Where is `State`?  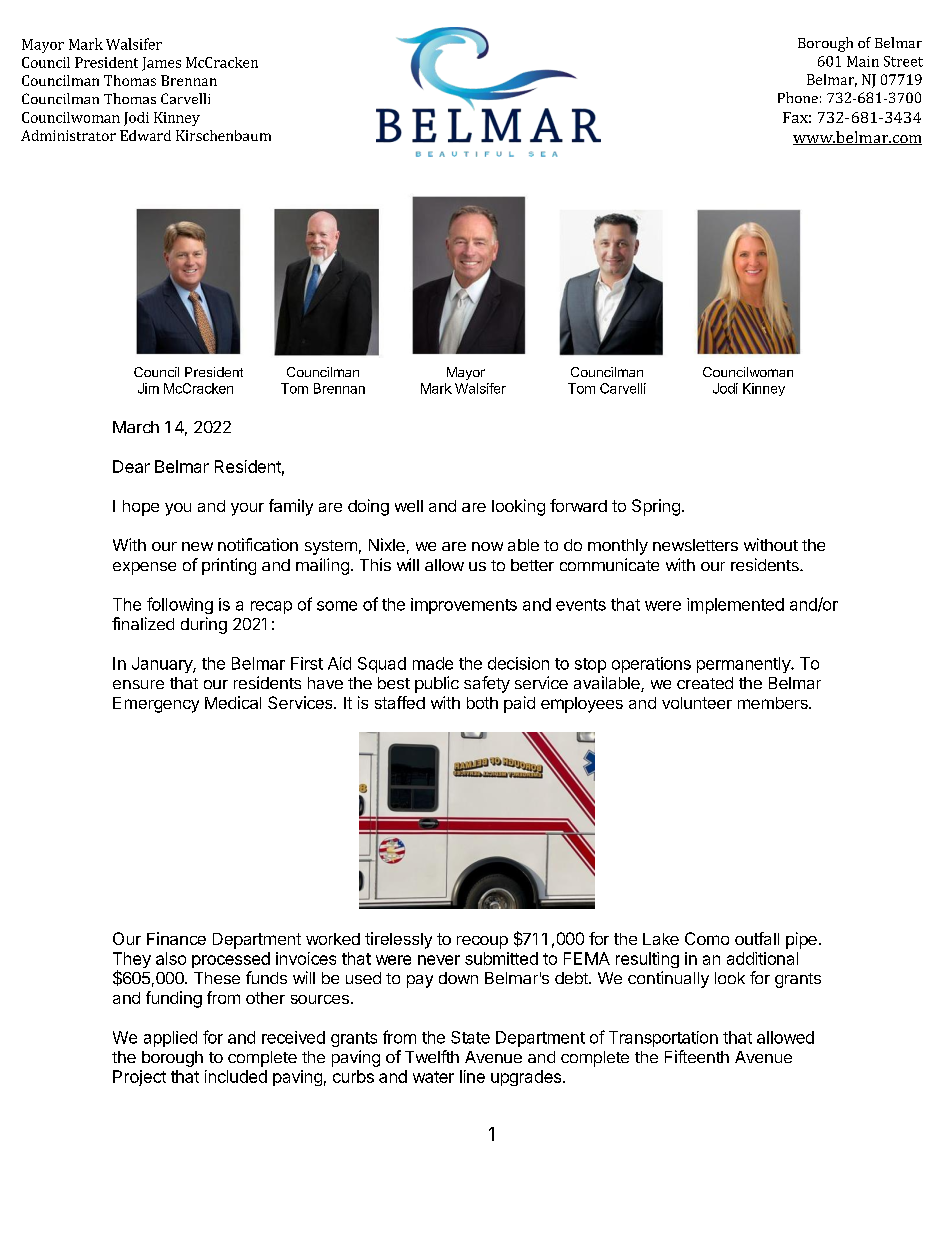 State is located at coordinates (470, 1037).
